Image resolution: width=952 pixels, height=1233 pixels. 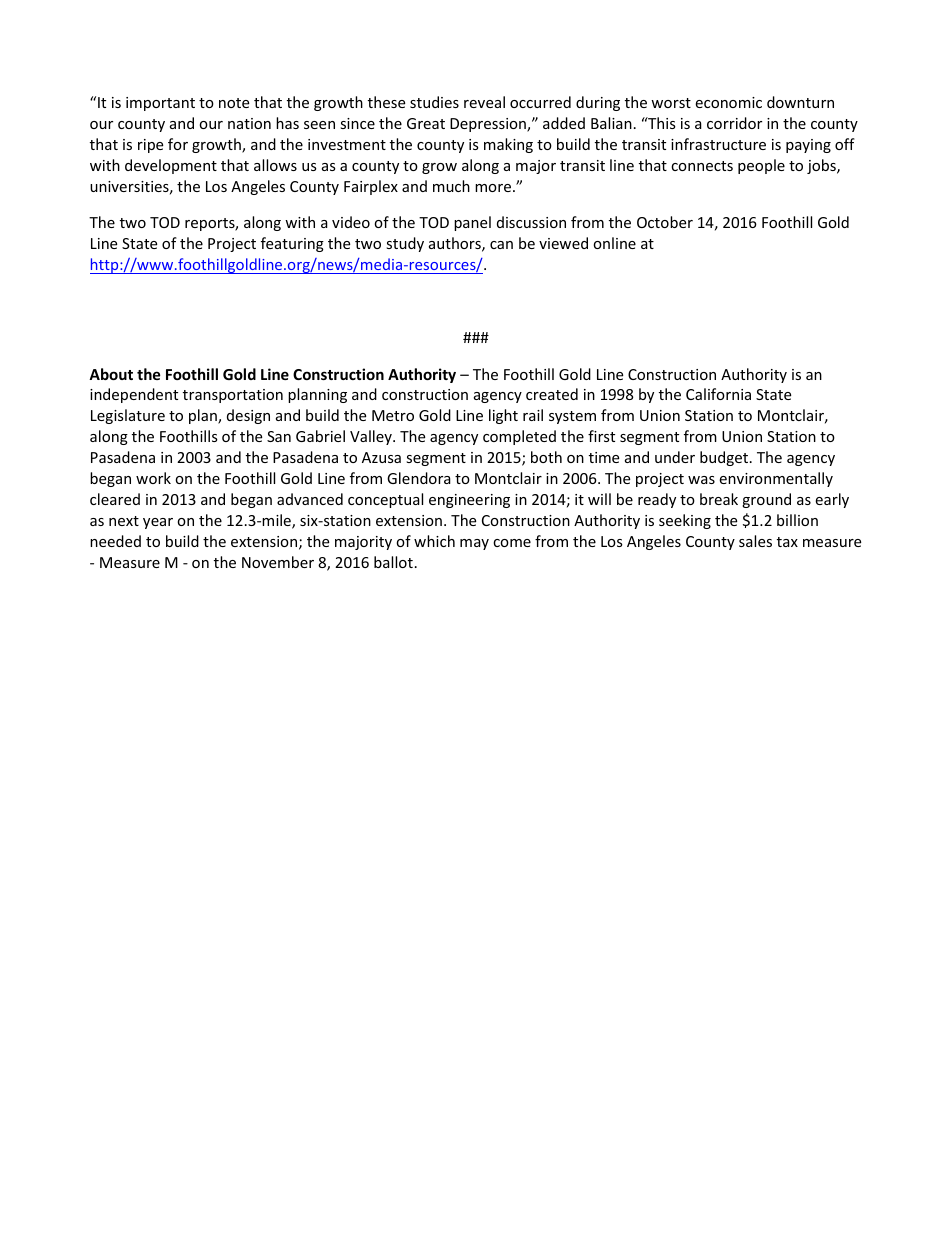 I want to click on featuring, so click(x=292, y=244).
